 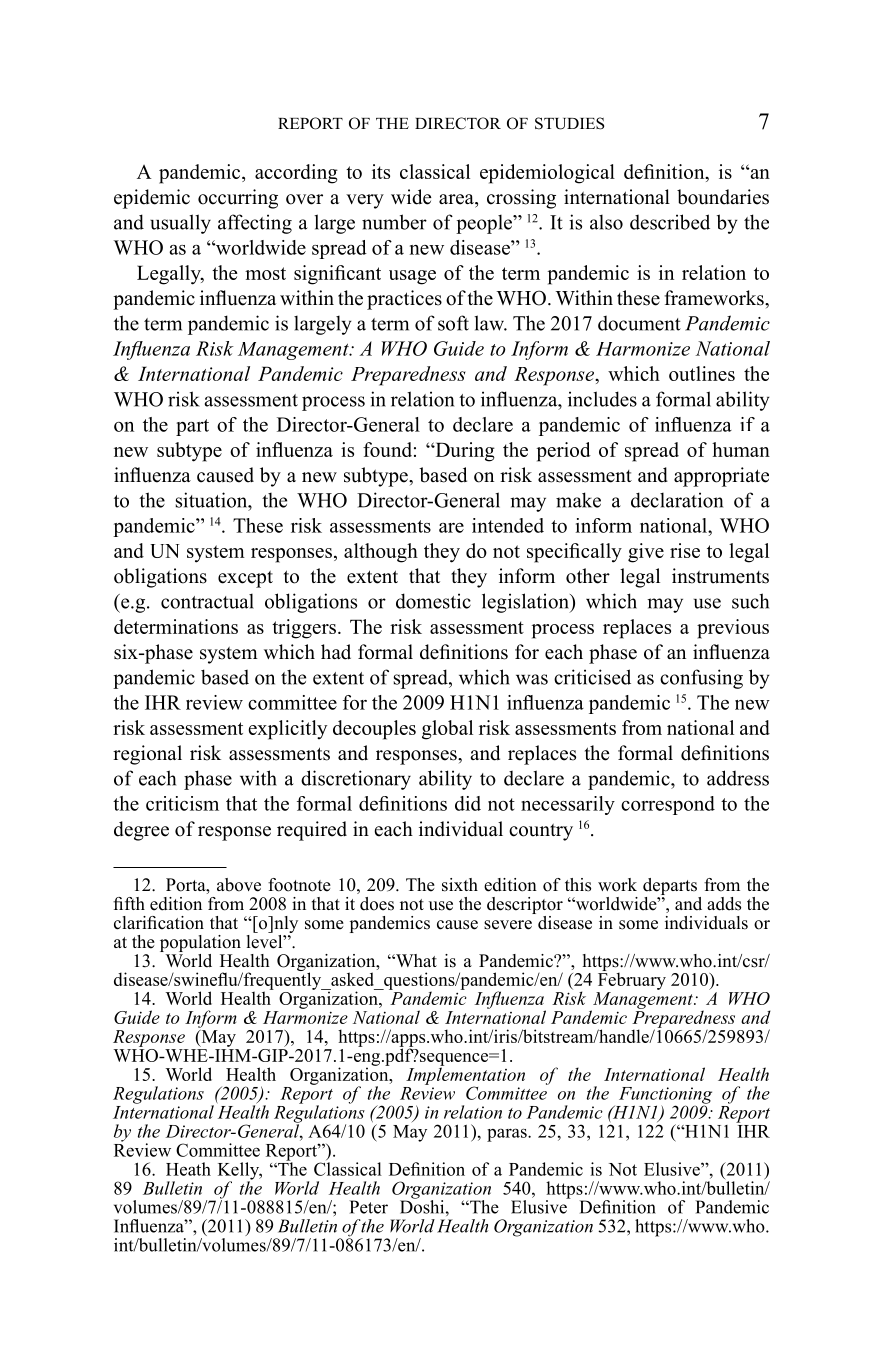 What do you see at coordinates (188, 1169) in the screenshot?
I see `Heath` at bounding box center [188, 1169].
